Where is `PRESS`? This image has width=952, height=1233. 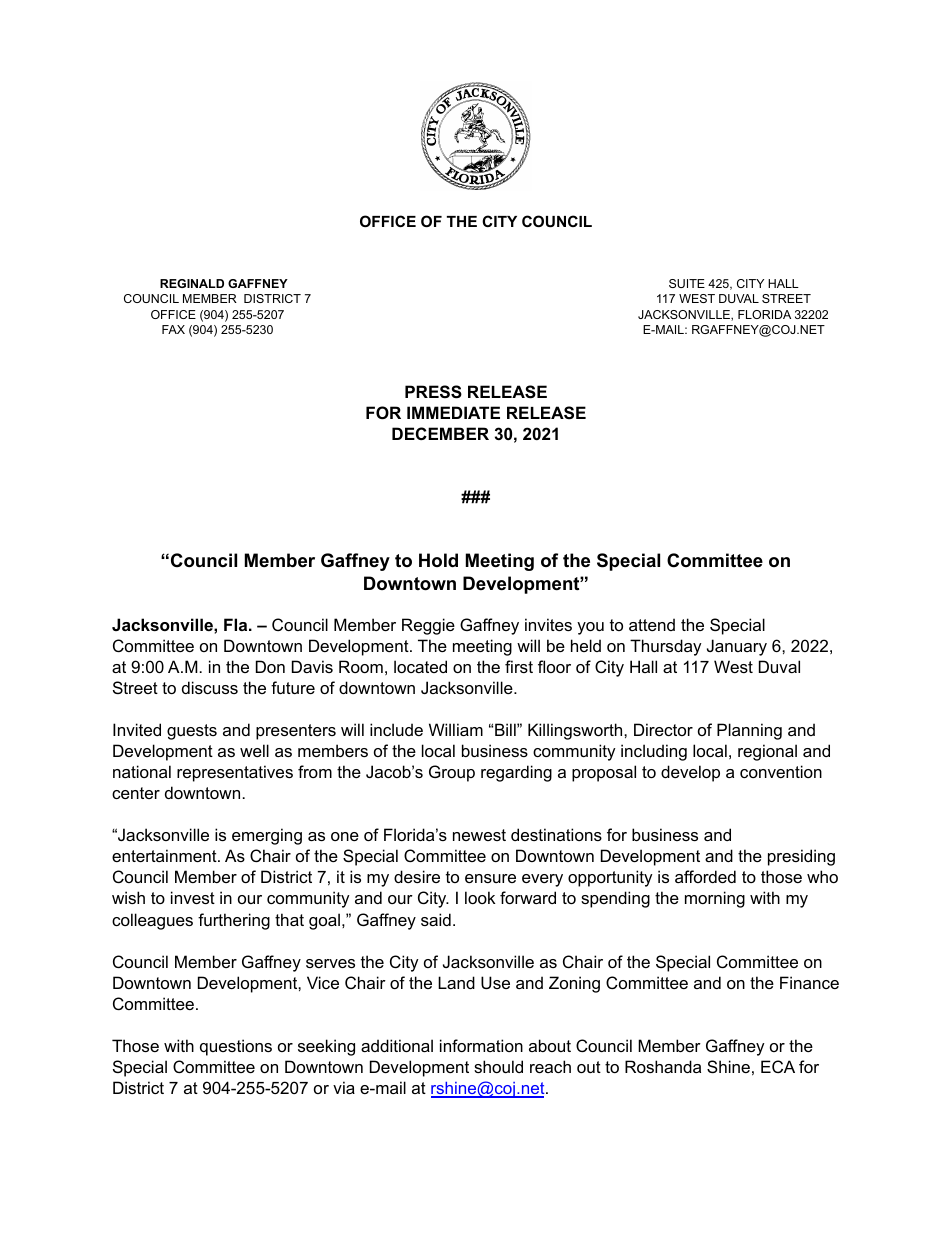 PRESS is located at coordinates (433, 392).
